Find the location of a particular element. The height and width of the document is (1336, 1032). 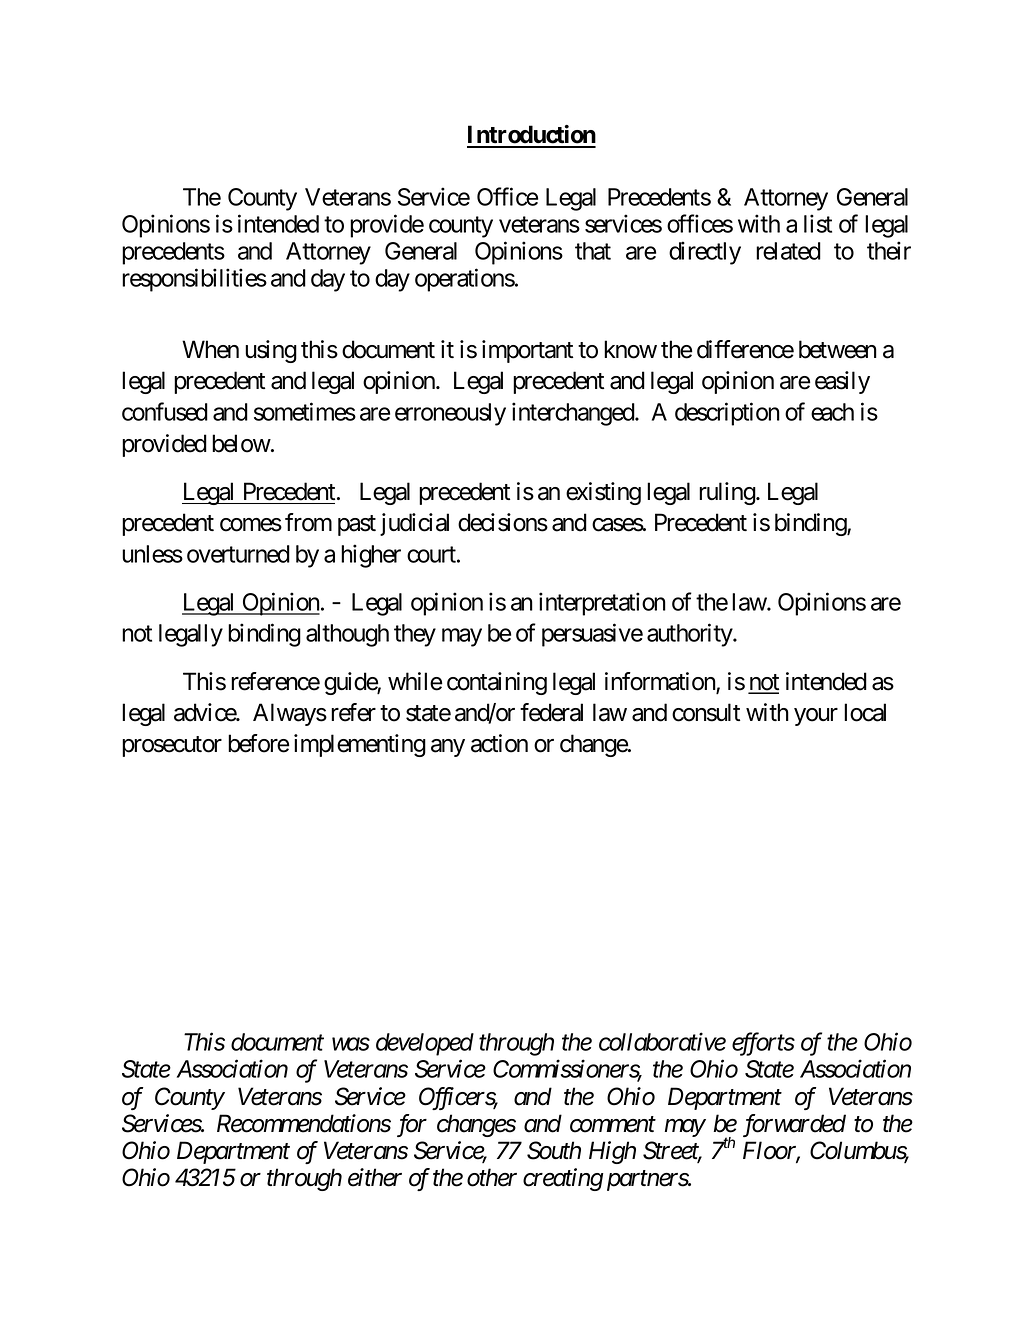

comment is located at coordinates (613, 1125).
